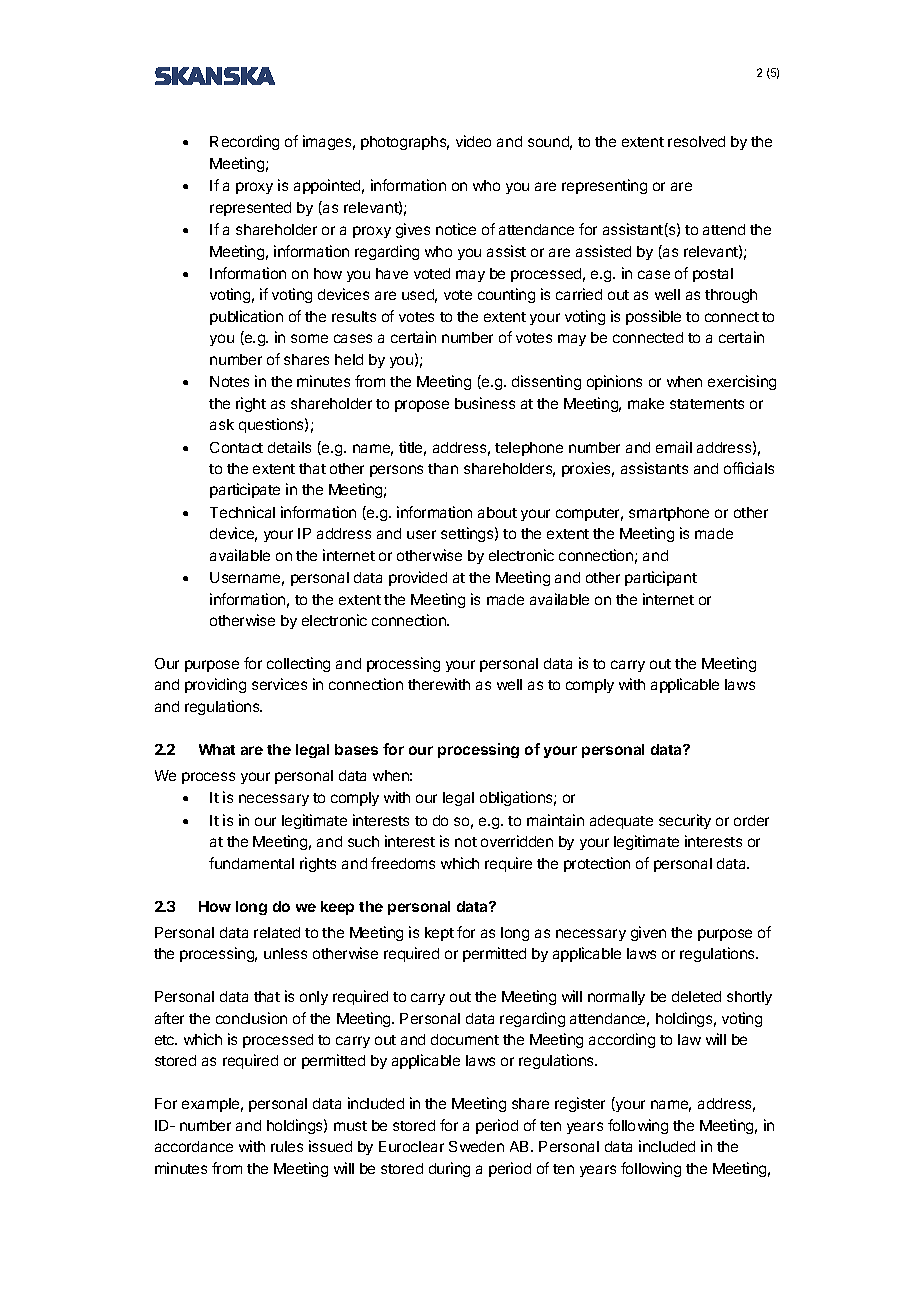 This document has width=924, height=1308. I want to click on overridden, so click(517, 841).
